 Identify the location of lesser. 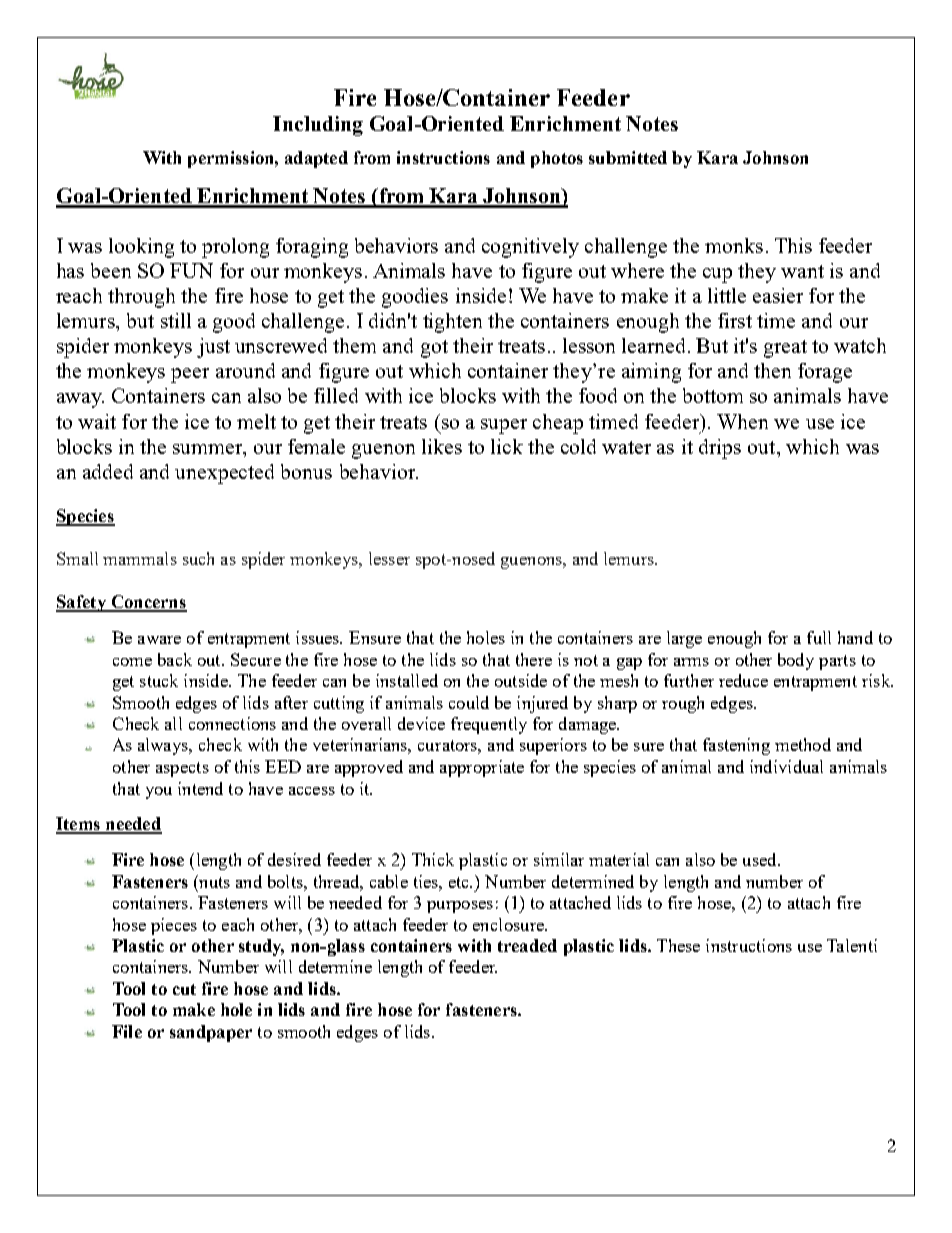
(389, 558).
